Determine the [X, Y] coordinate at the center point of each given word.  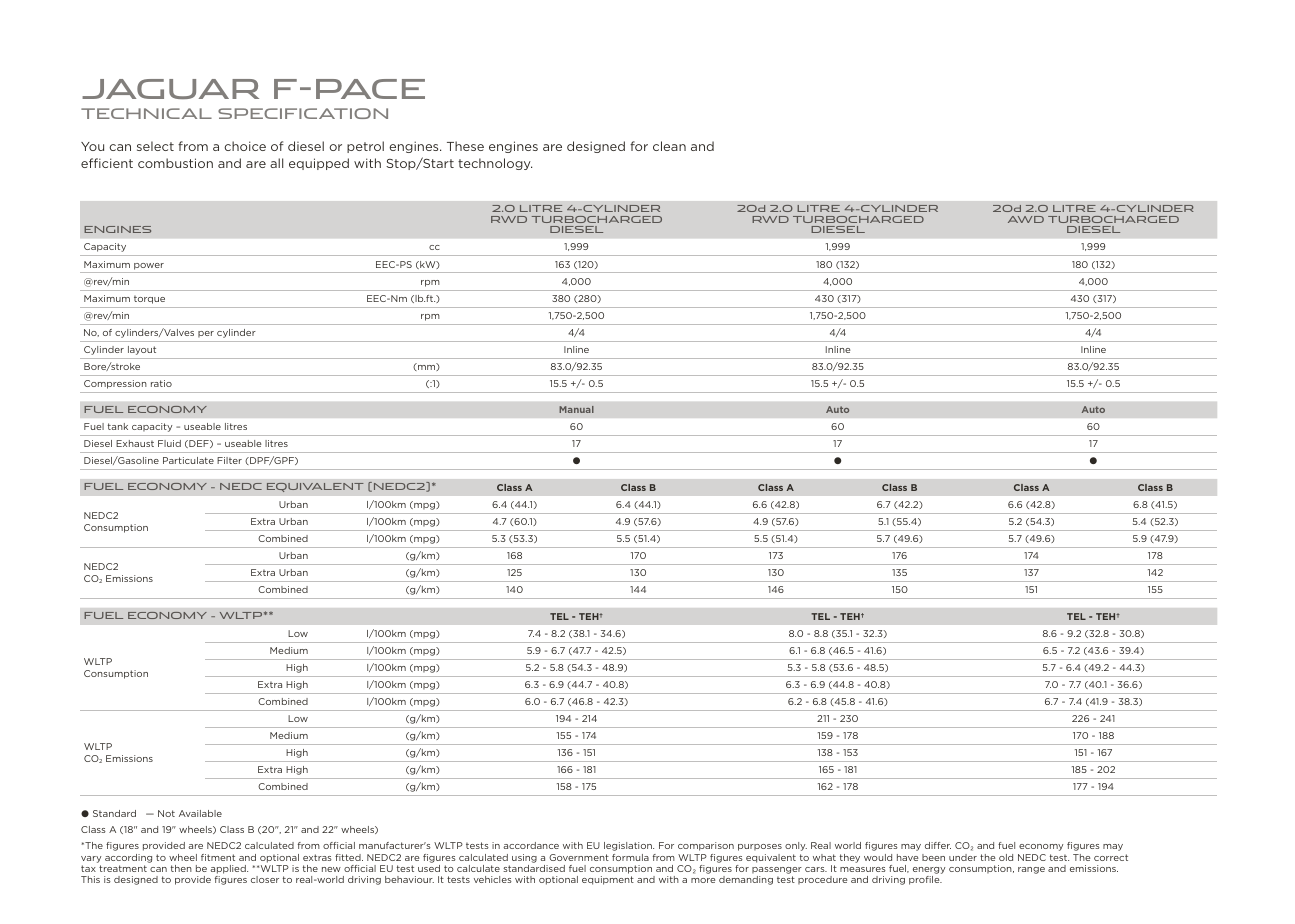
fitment [218, 857]
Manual [576, 409]
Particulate [188, 460]
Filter [229, 460]
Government [579, 857]
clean [669, 146]
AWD [1026, 219]
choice [245, 146]
